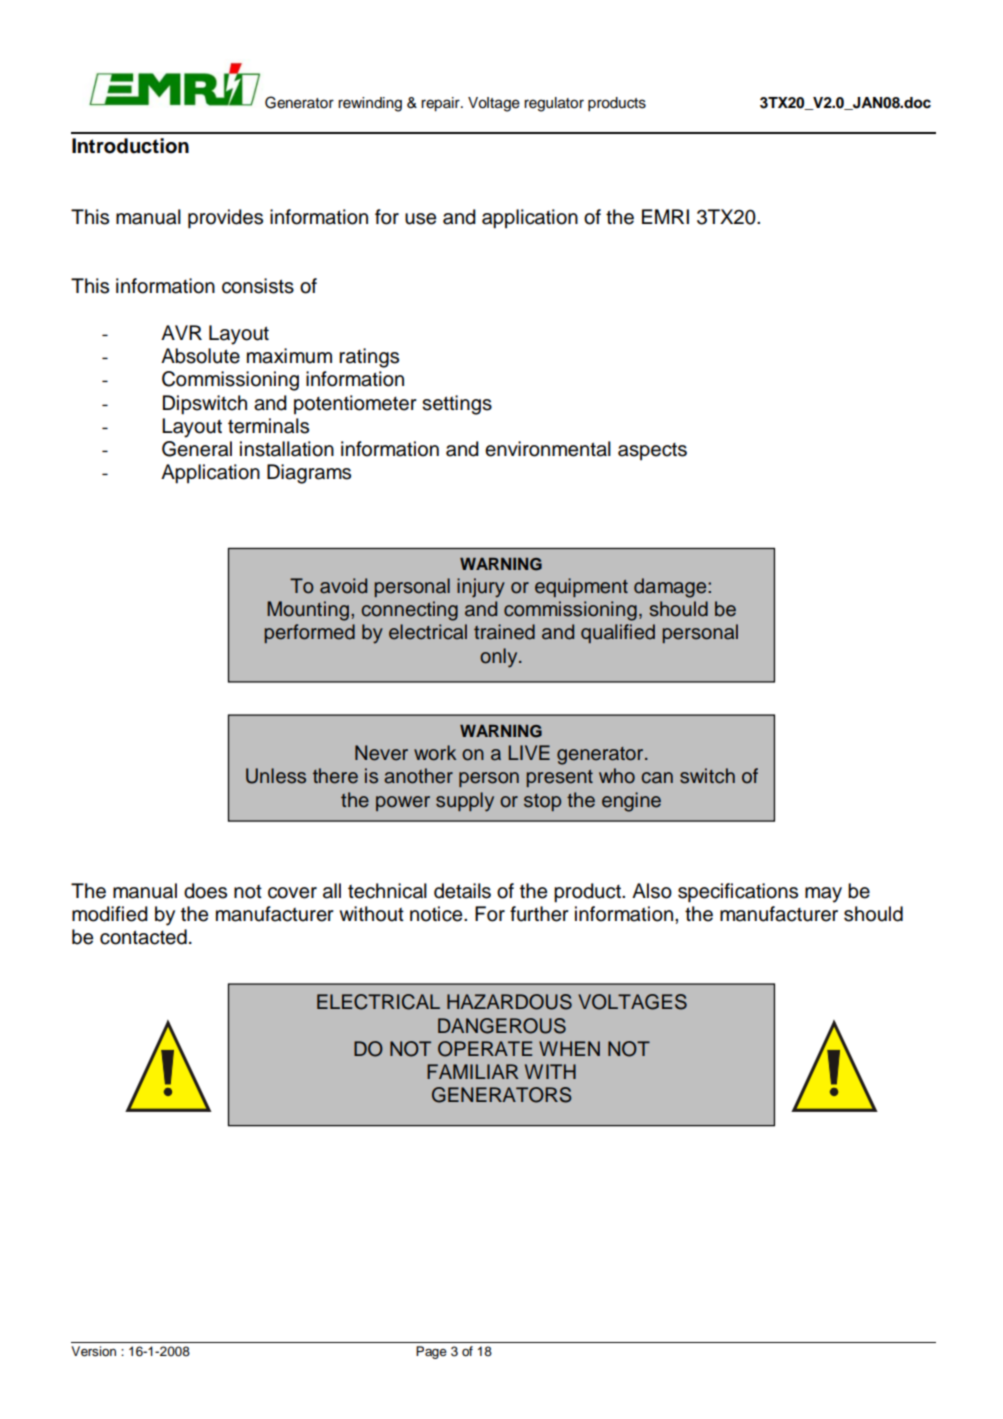  I want to click on General, so click(197, 449).
